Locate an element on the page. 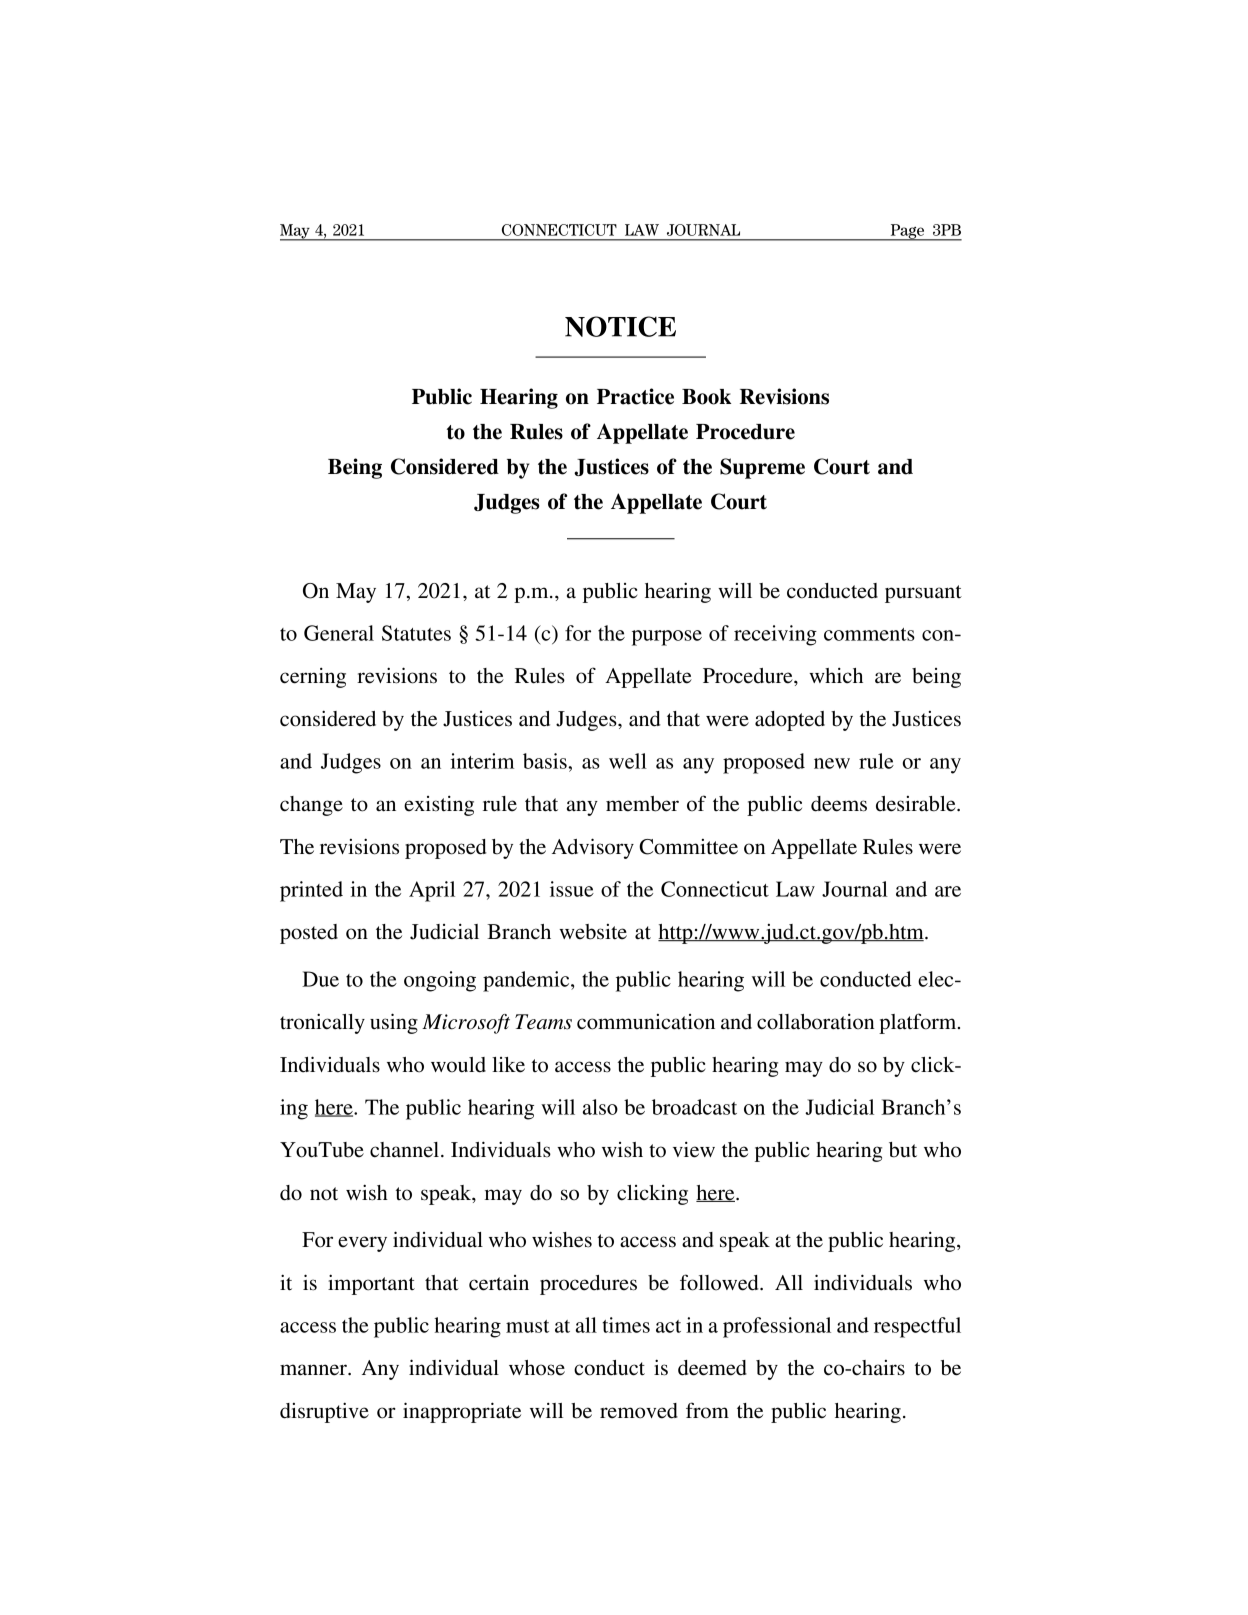  Practice is located at coordinates (635, 396).
